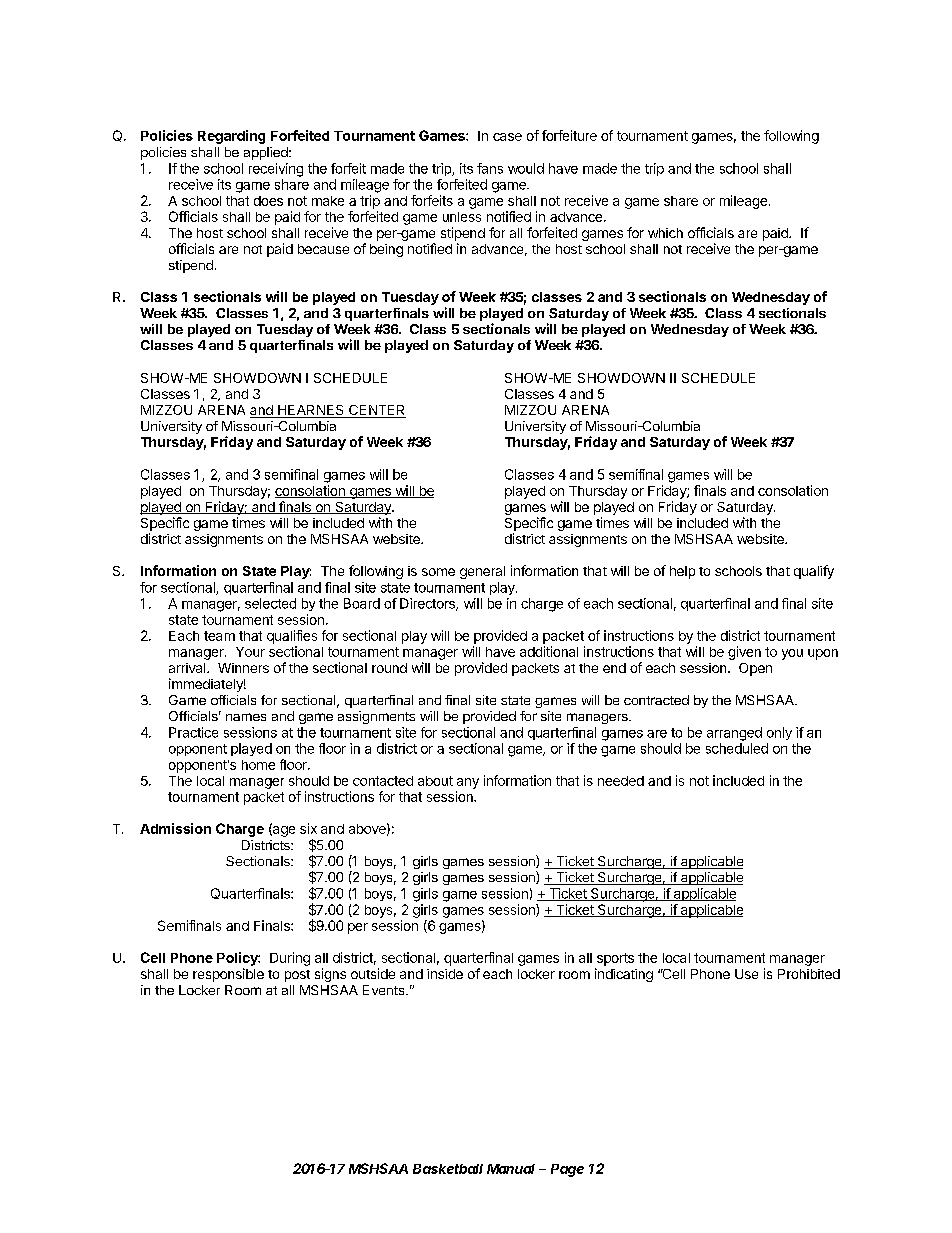 Image resolution: width=952 pixels, height=1233 pixels. Describe the element at coordinates (744, 653) in the image. I see `given` at that location.
